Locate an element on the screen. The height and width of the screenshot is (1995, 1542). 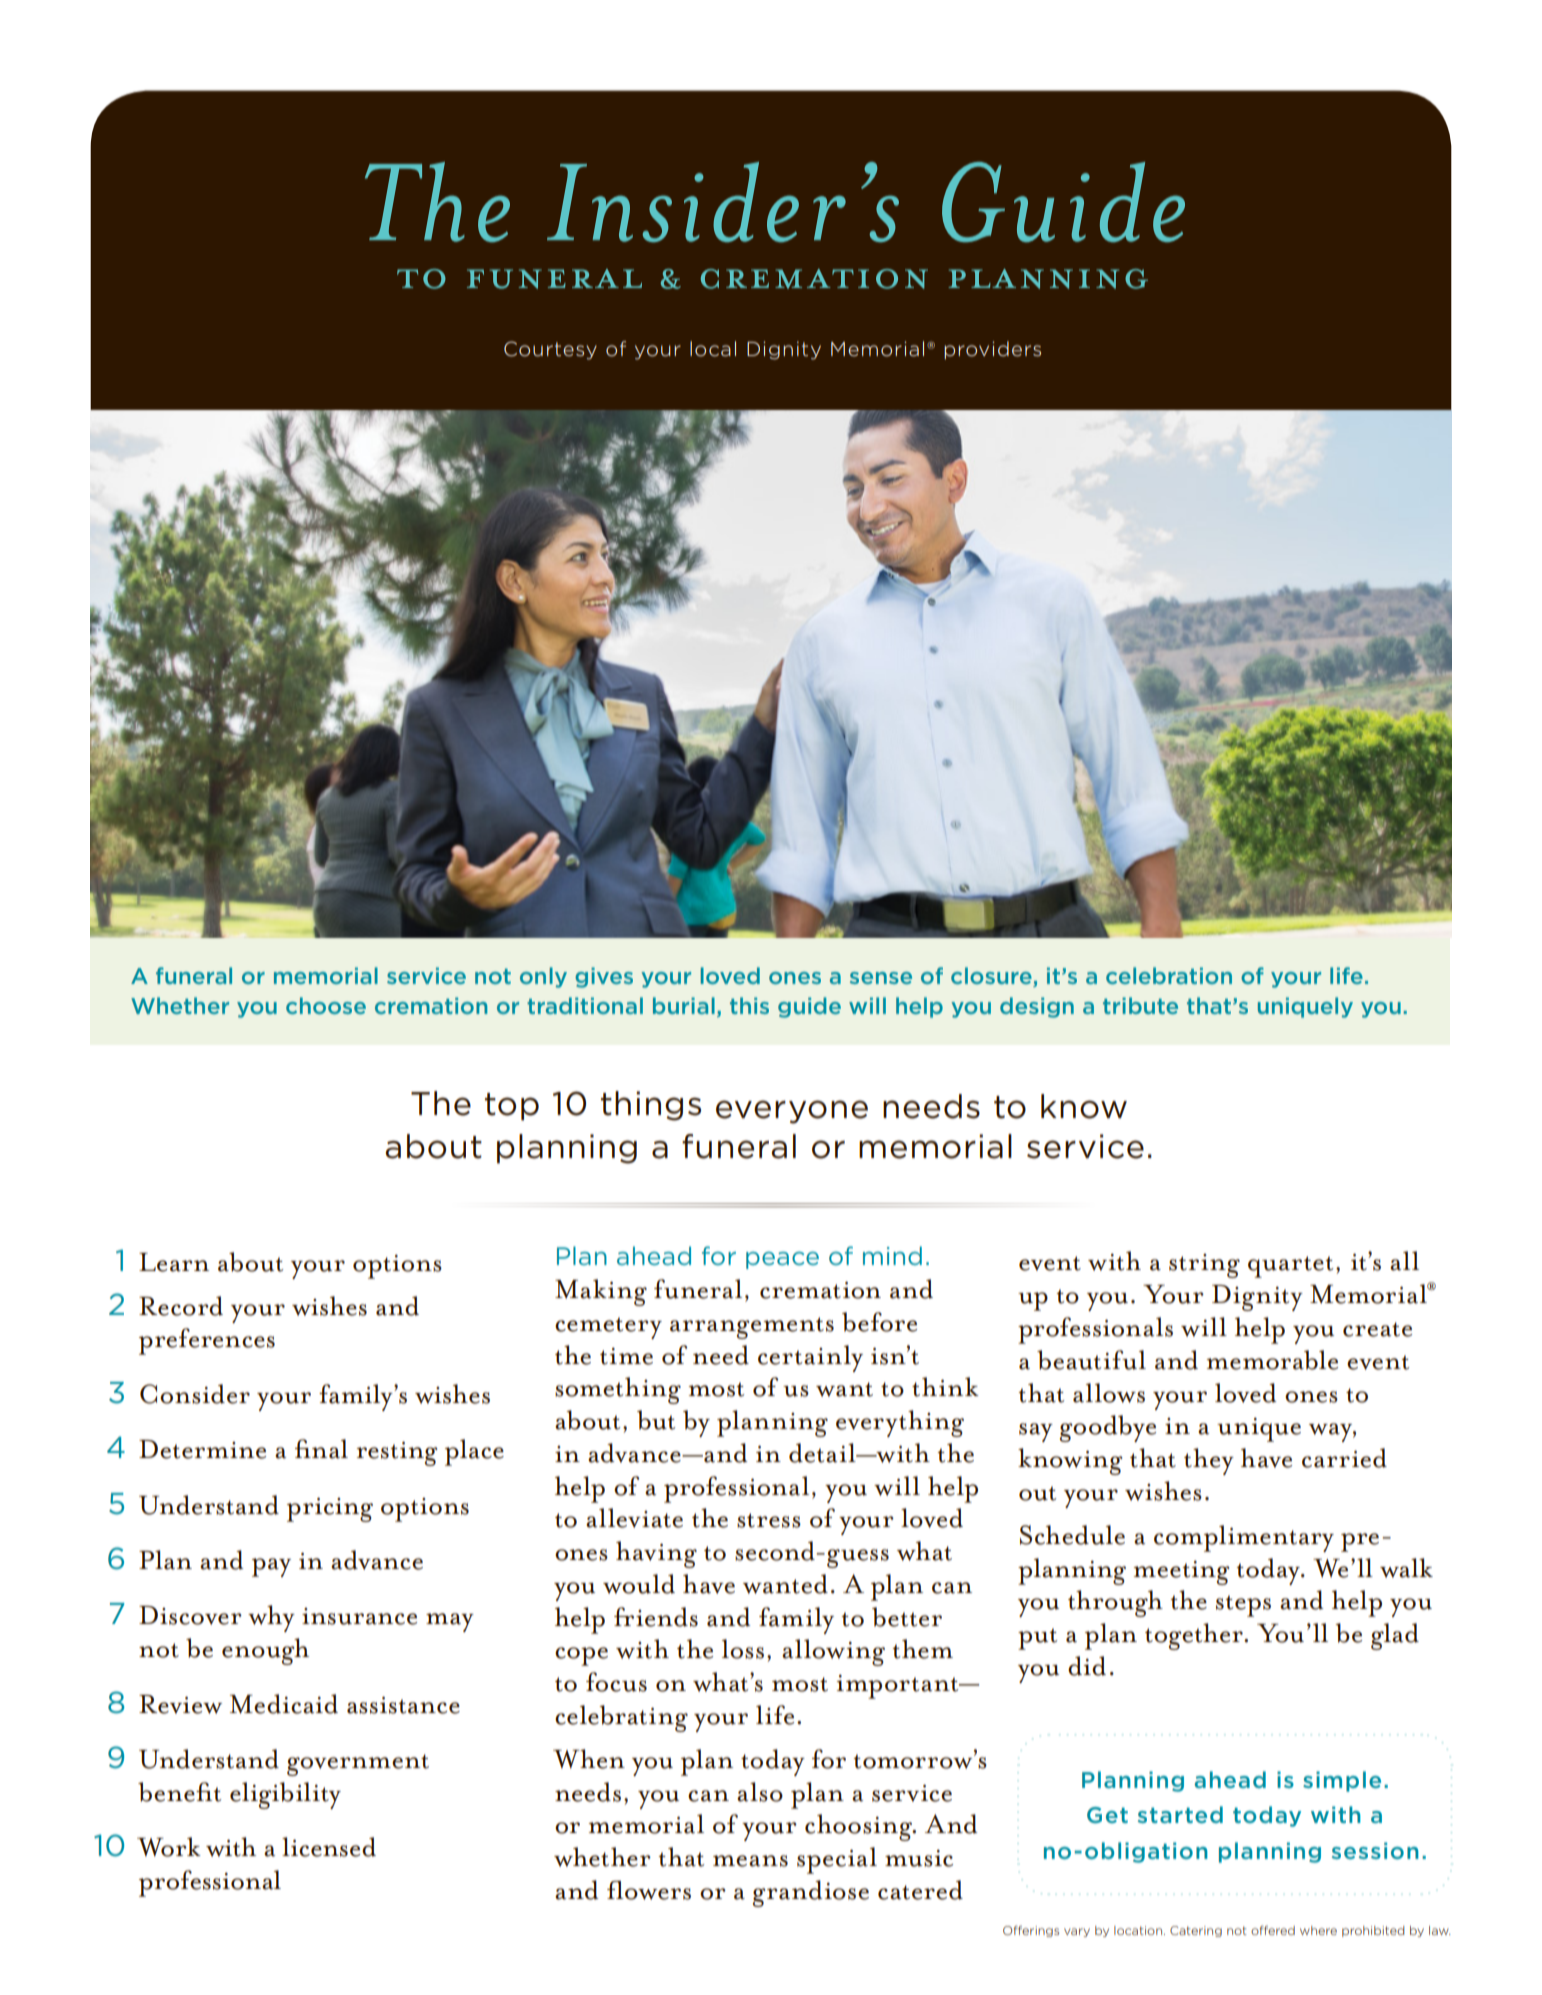
everyone is located at coordinates (792, 1112).
